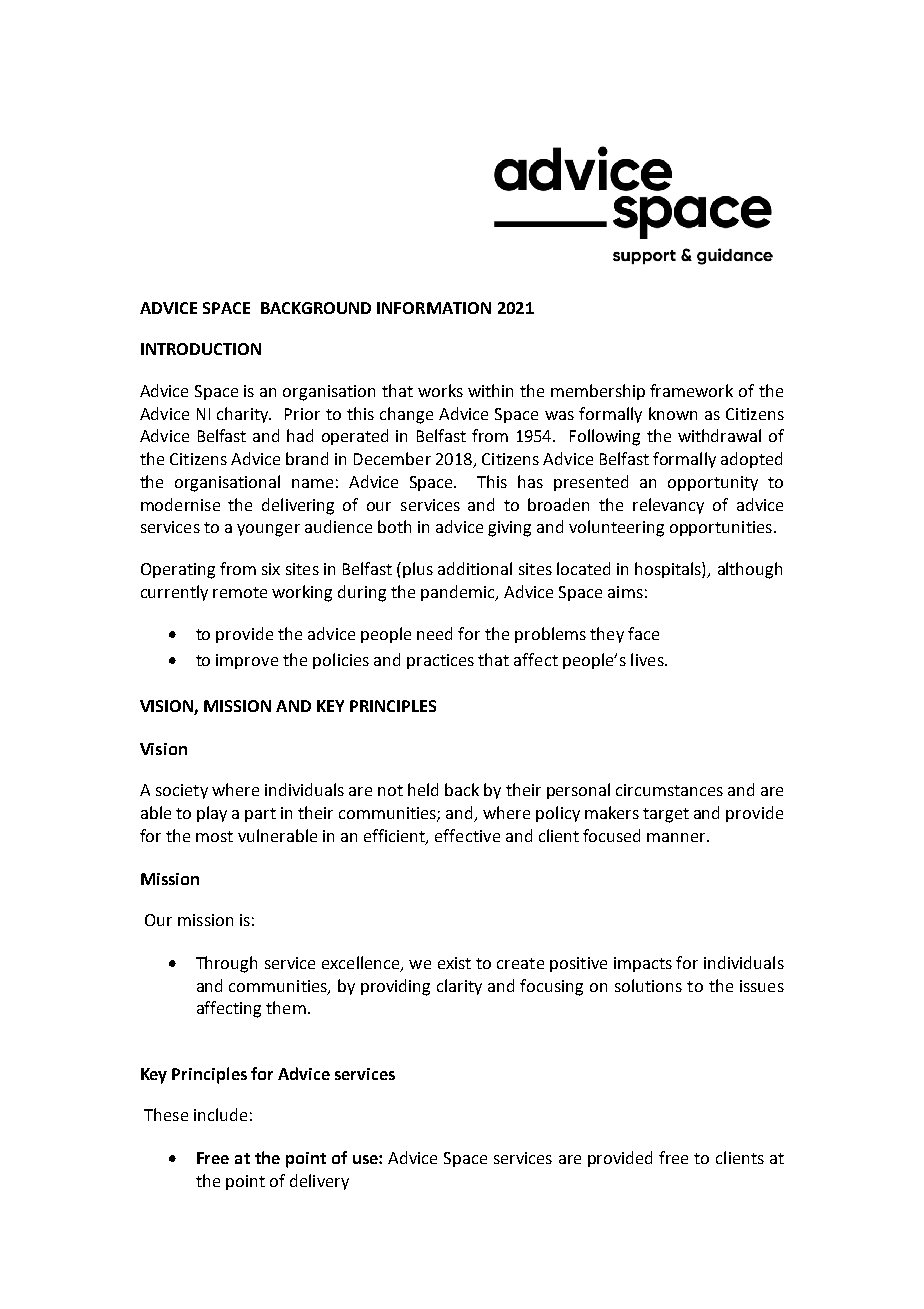 This page has width=924, height=1309. What do you see at coordinates (319, 1182) in the page?
I see `delivery` at bounding box center [319, 1182].
